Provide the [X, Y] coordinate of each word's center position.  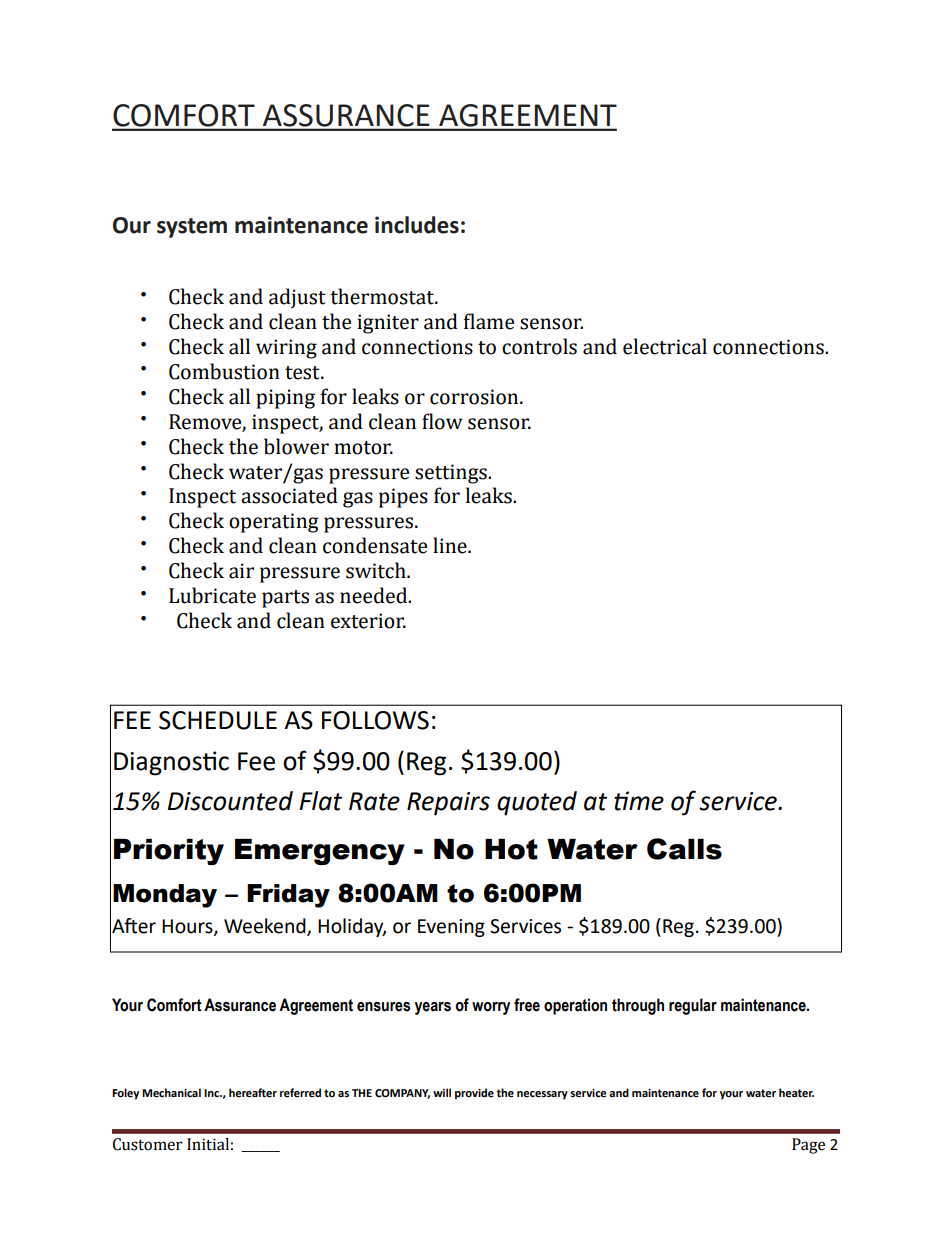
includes [417, 225]
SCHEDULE [218, 720]
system [192, 228]
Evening [451, 928]
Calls [684, 849]
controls [539, 346]
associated [289, 495]
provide [474, 1094]
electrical [665, 346]
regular [693, 1006]
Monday [165, 896]
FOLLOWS [375, 720]
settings [452, 474]
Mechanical [171, 1092]
